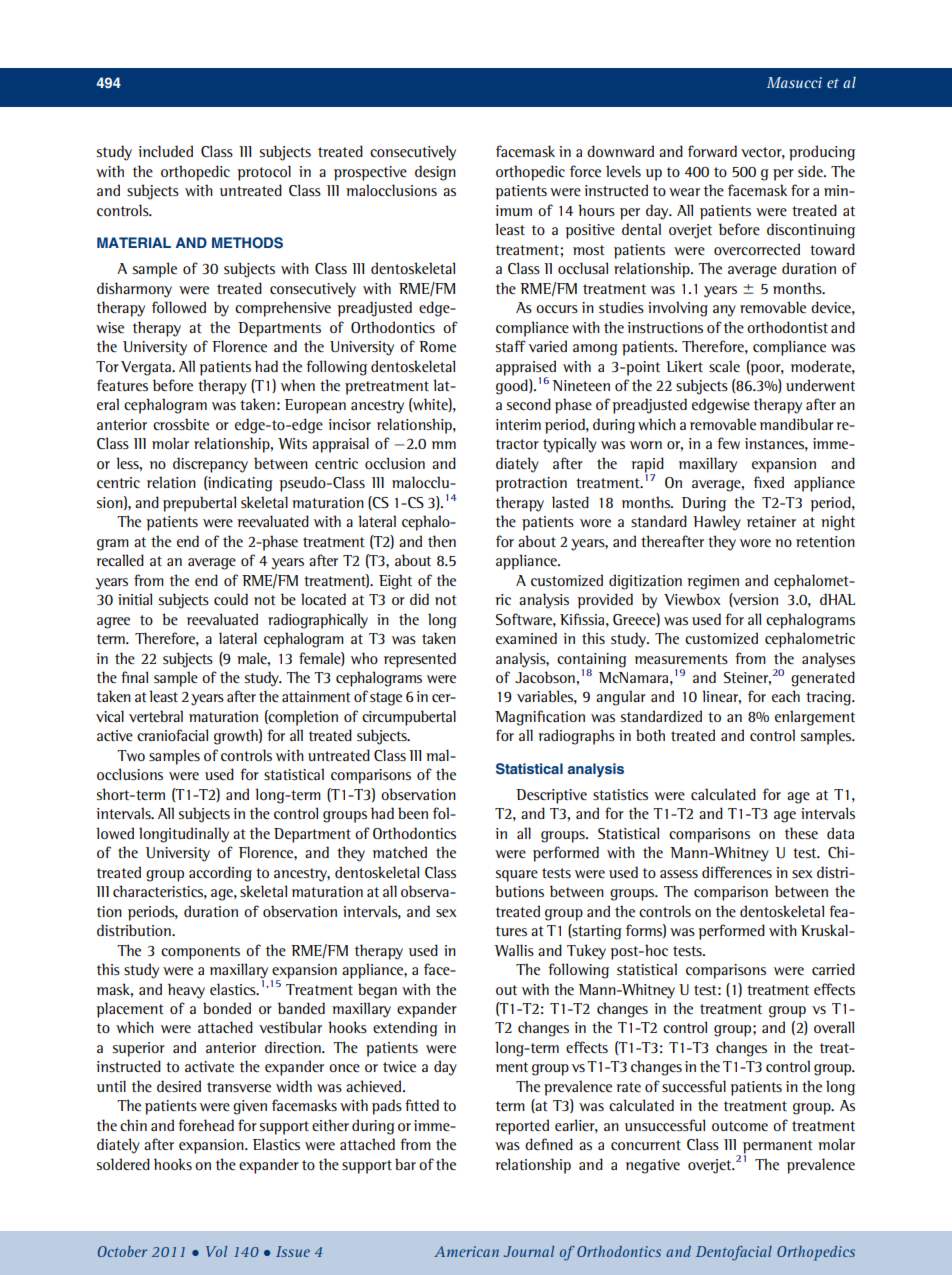 The height and width of the image is (1275, 952). What do you see at coordinates (435, 173) in the image?
I see `design` at bounding box center [435, 173].
